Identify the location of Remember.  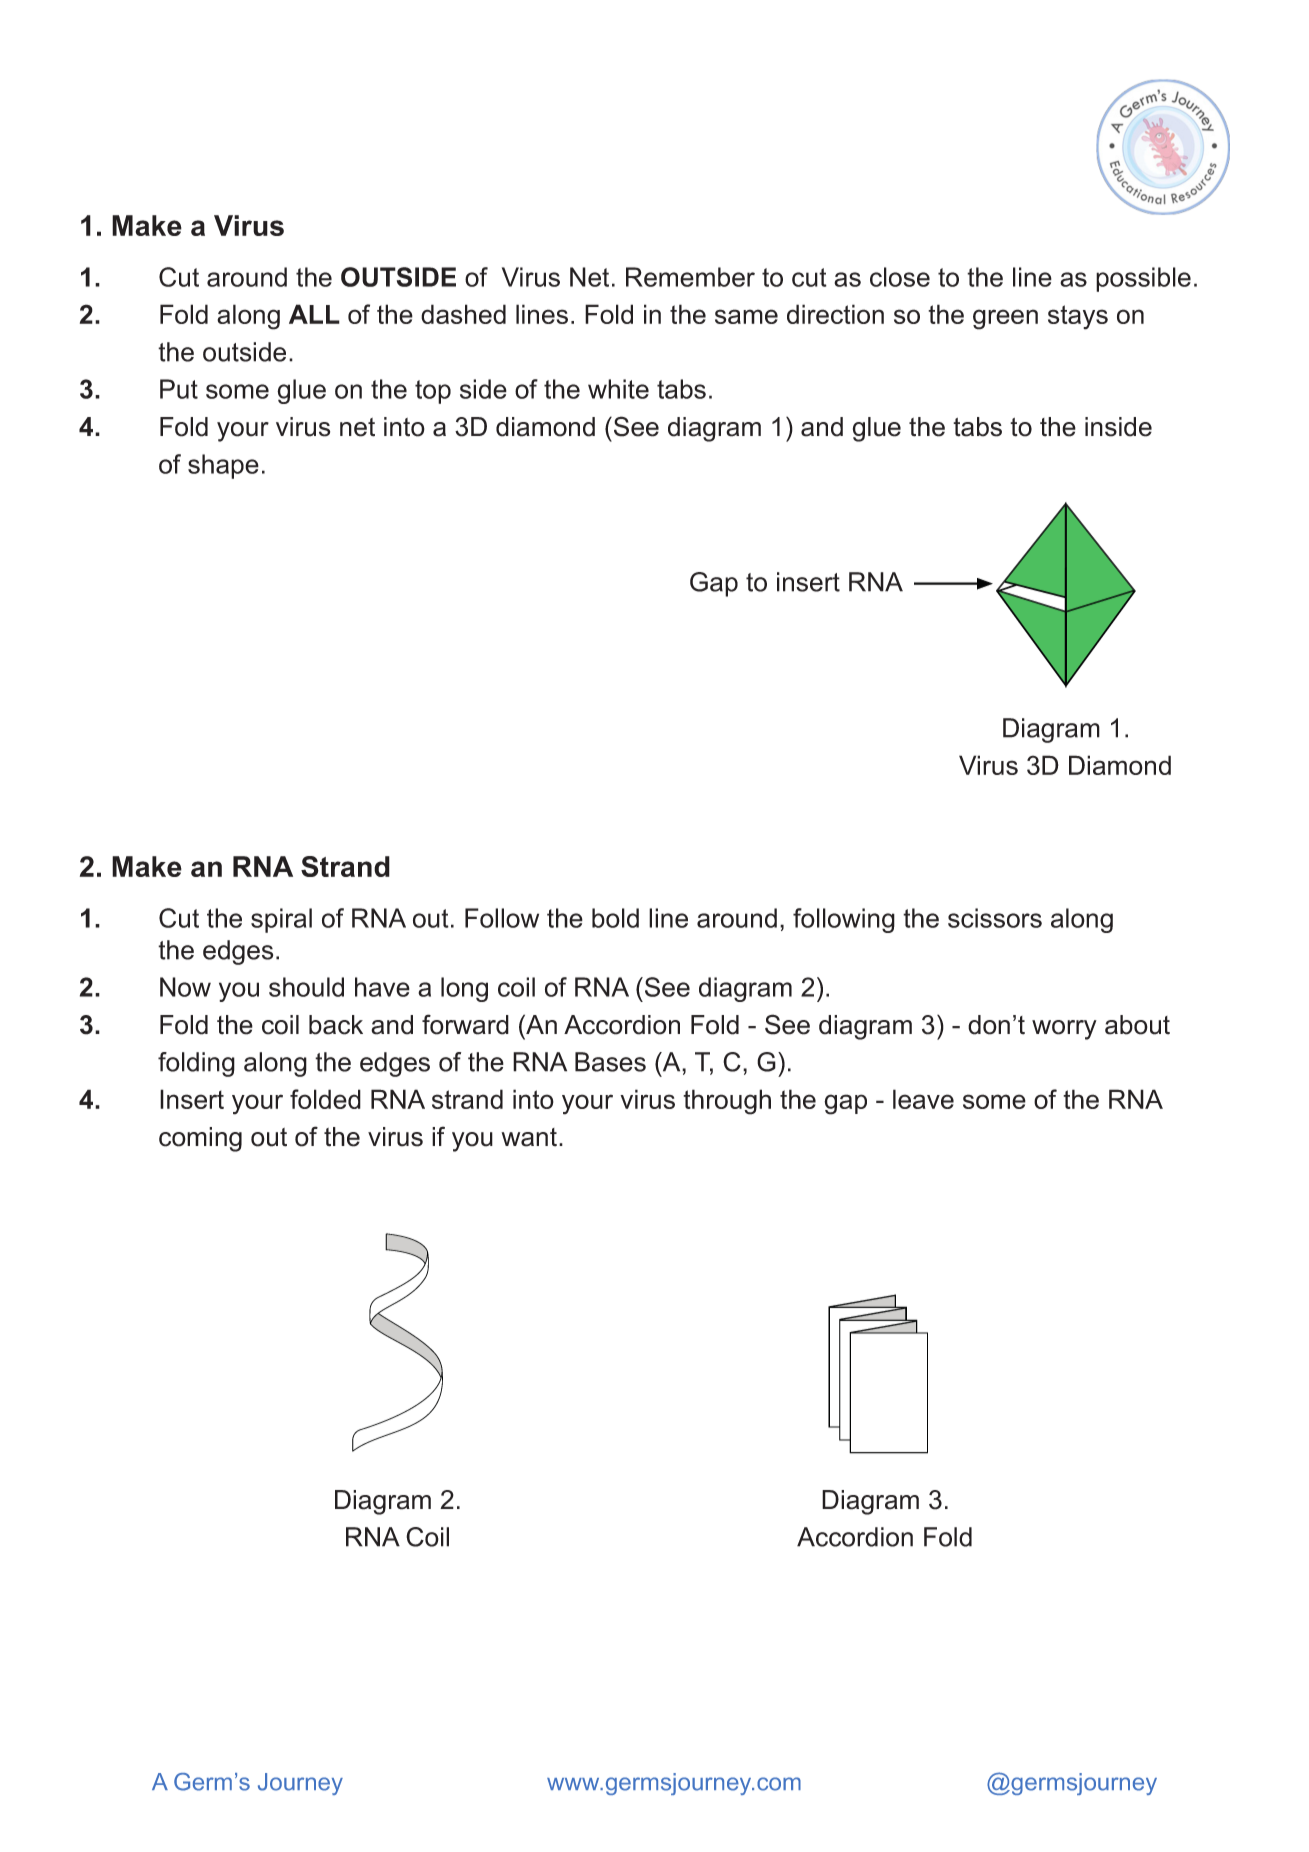
(690, 277).
